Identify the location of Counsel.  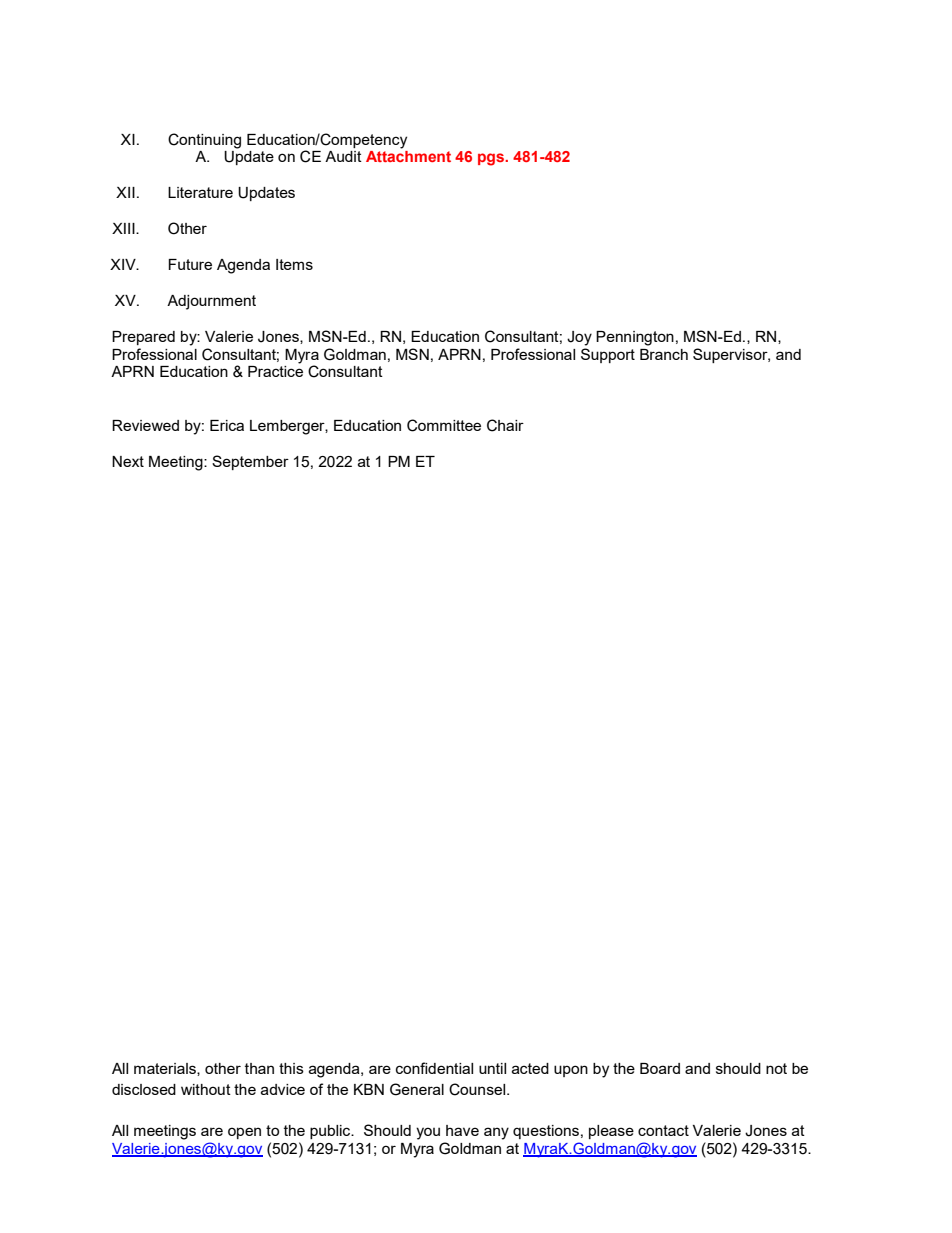
(478, 1089).
